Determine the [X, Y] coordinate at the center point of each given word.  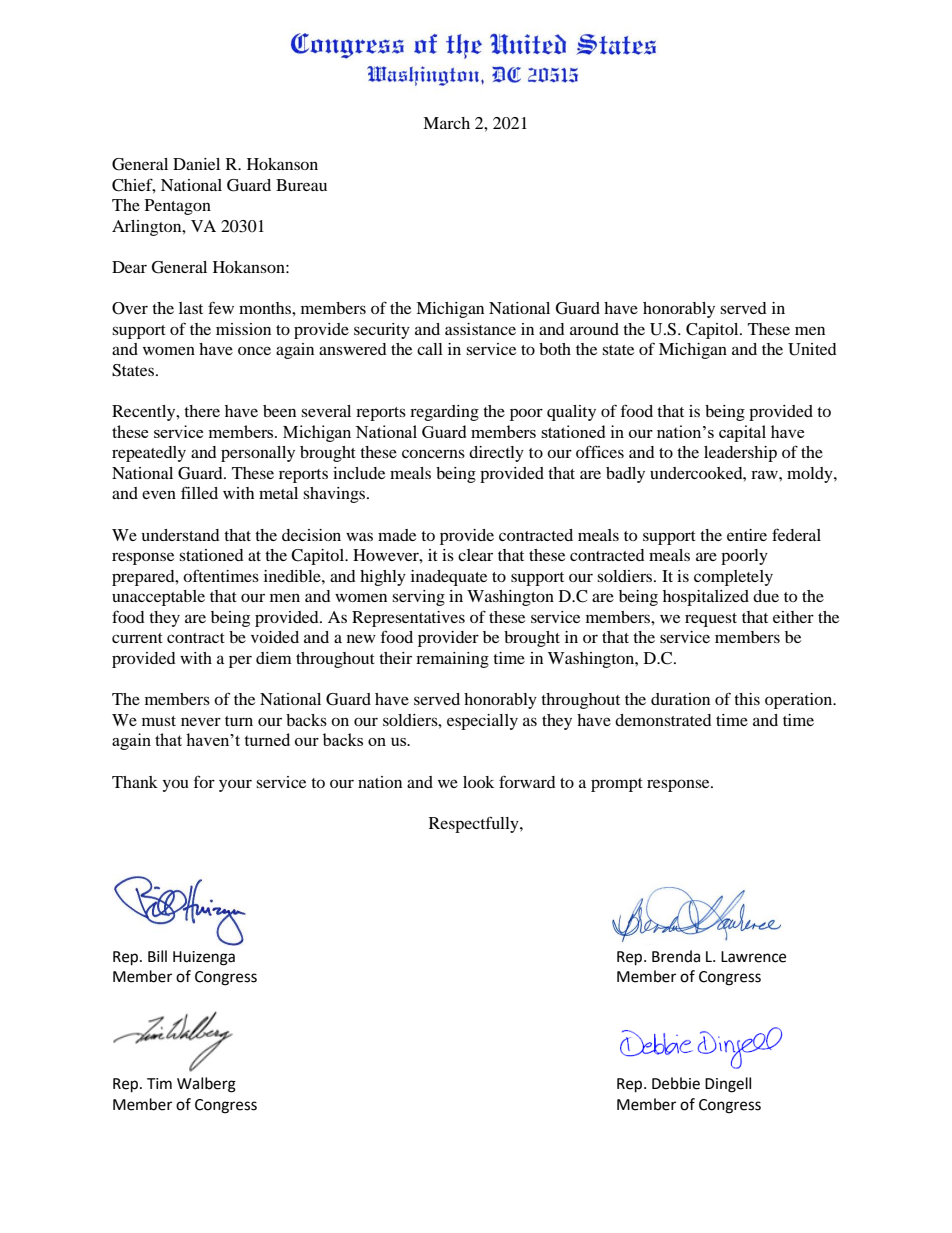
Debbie [676, 1083]
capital [742, 433]
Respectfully [475, 824]
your [235, 785]
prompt [617, 785]
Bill [157, 956]
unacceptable [158, 598]
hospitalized [706, 598]
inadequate [449, 578]
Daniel [196, 164]
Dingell [728, 1085]
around [594, 329]
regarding [444, 413]
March [446, 123]
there [202, 411]
